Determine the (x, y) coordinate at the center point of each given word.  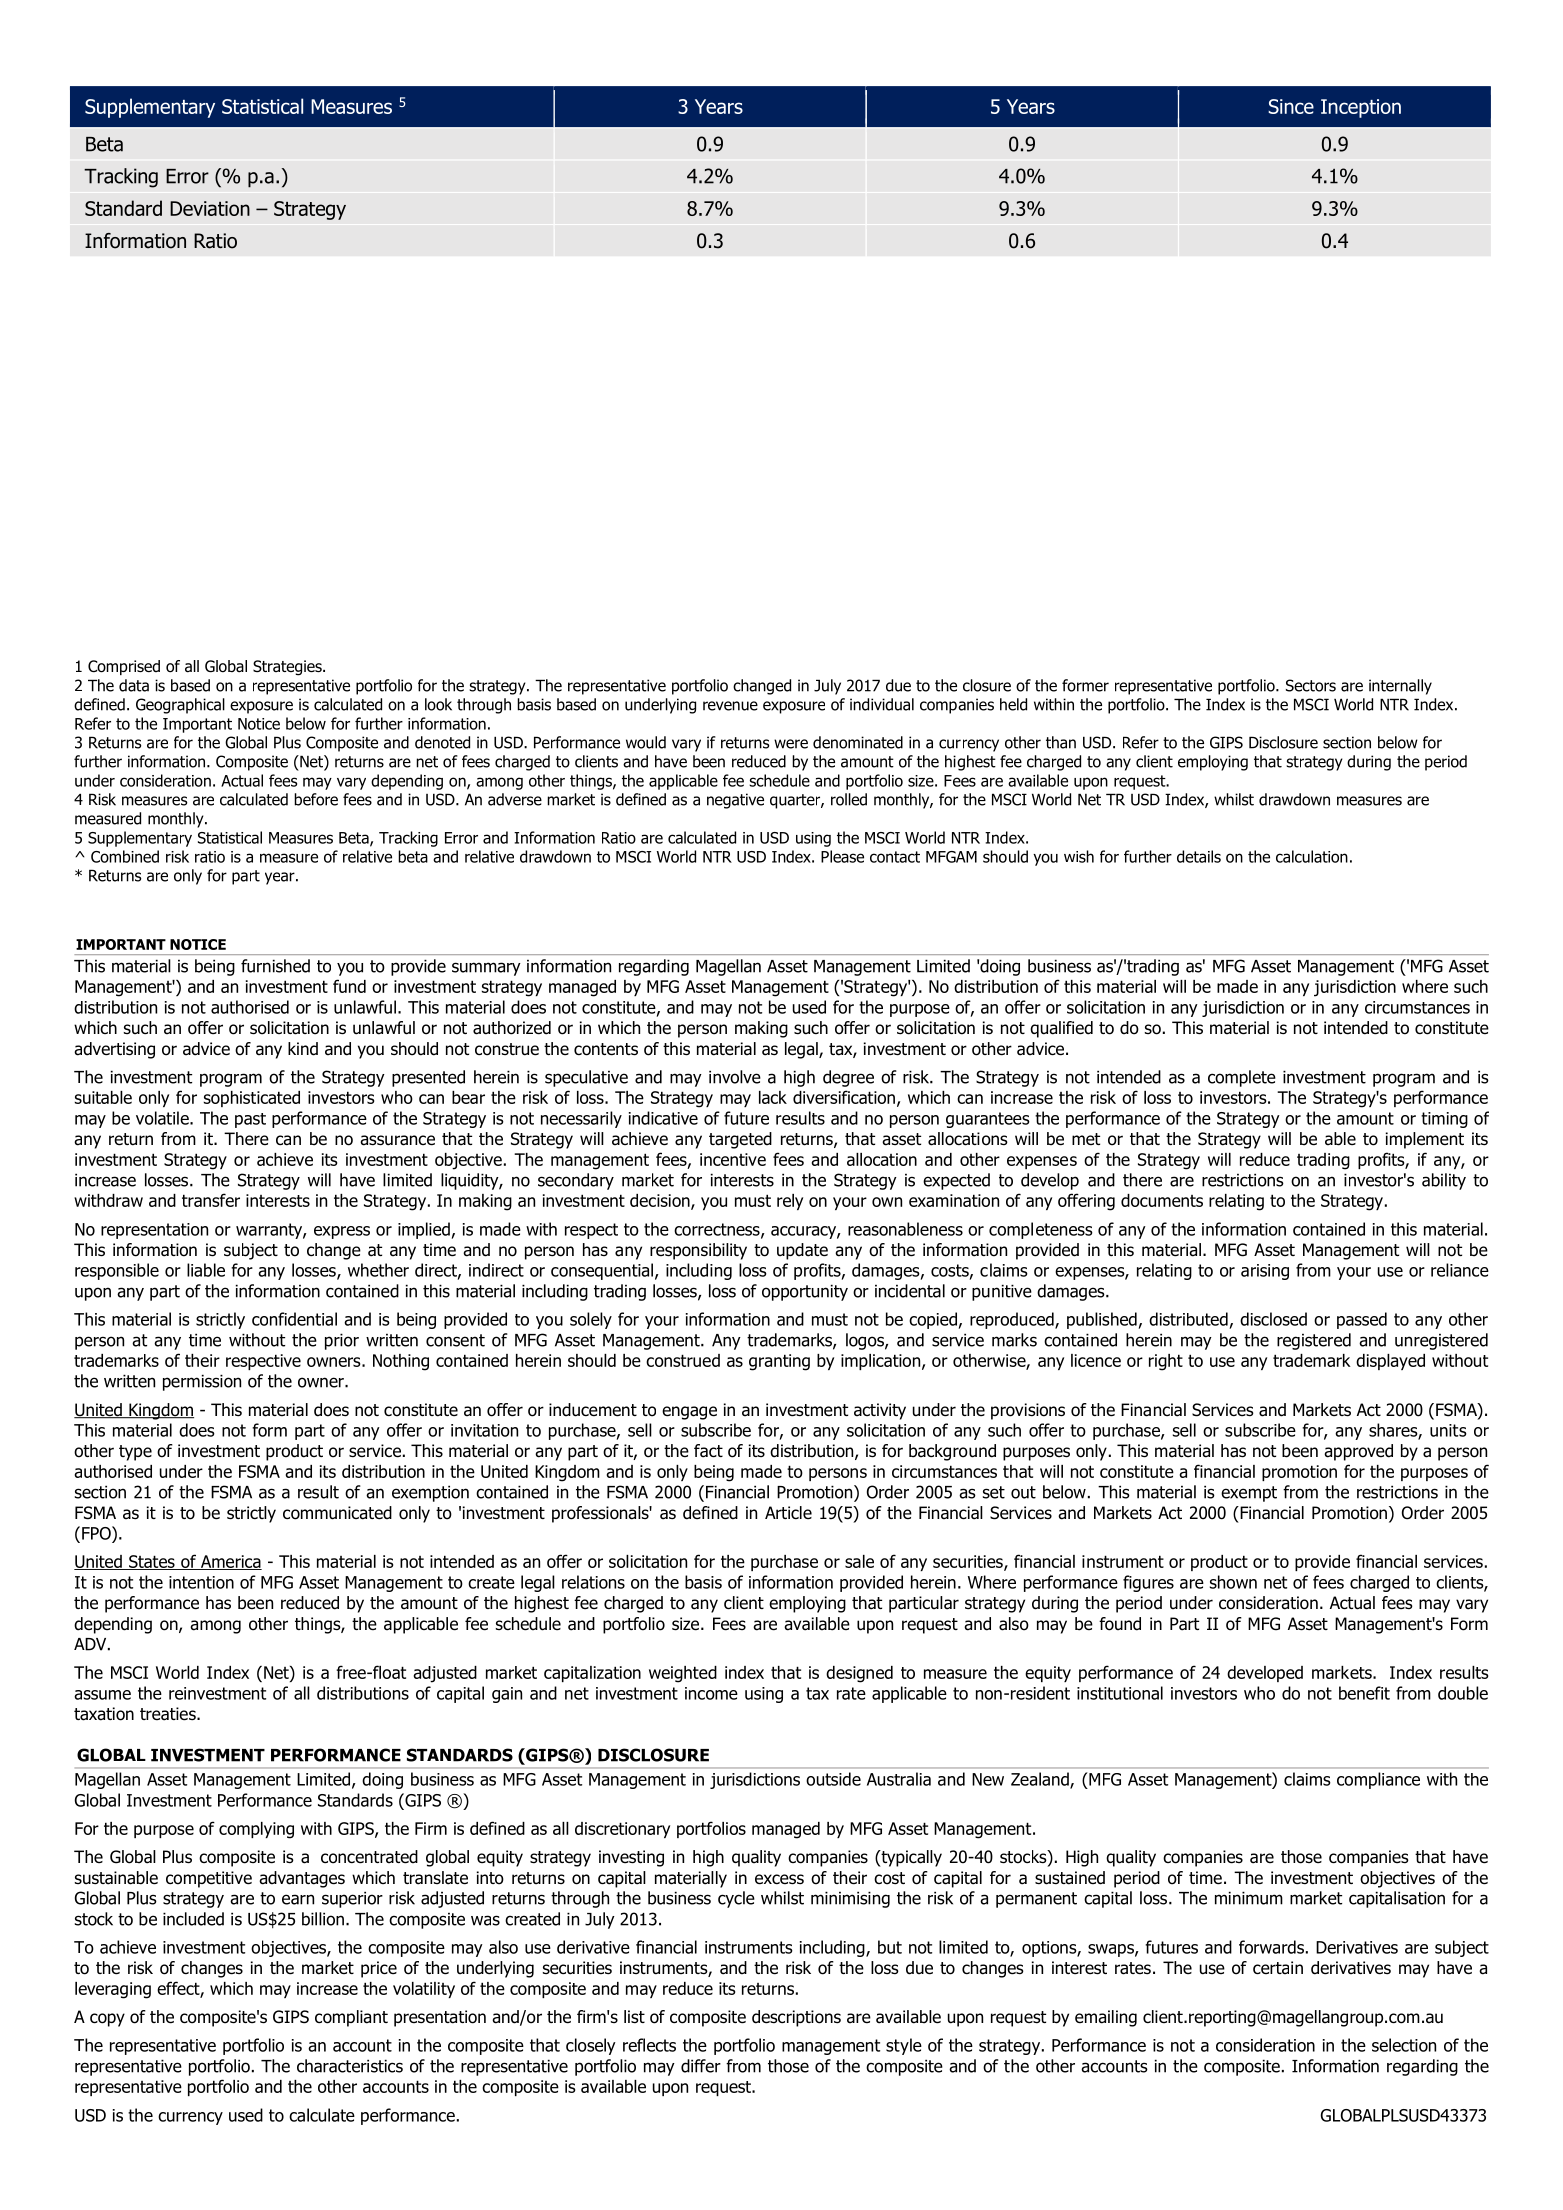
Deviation (210, 208)
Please (842, 856)
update (802, 1251)
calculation (1312, 856)
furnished (275, 966)
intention (201, 1582)
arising (1265, 1272)
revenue (730, 706)
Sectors (1311, 685)
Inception (1361, 108)
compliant (351, 2018)
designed (859, 1674)
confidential (294, 1319)
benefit (1364, 1693)
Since (1291, 106)
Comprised (124, 667)
